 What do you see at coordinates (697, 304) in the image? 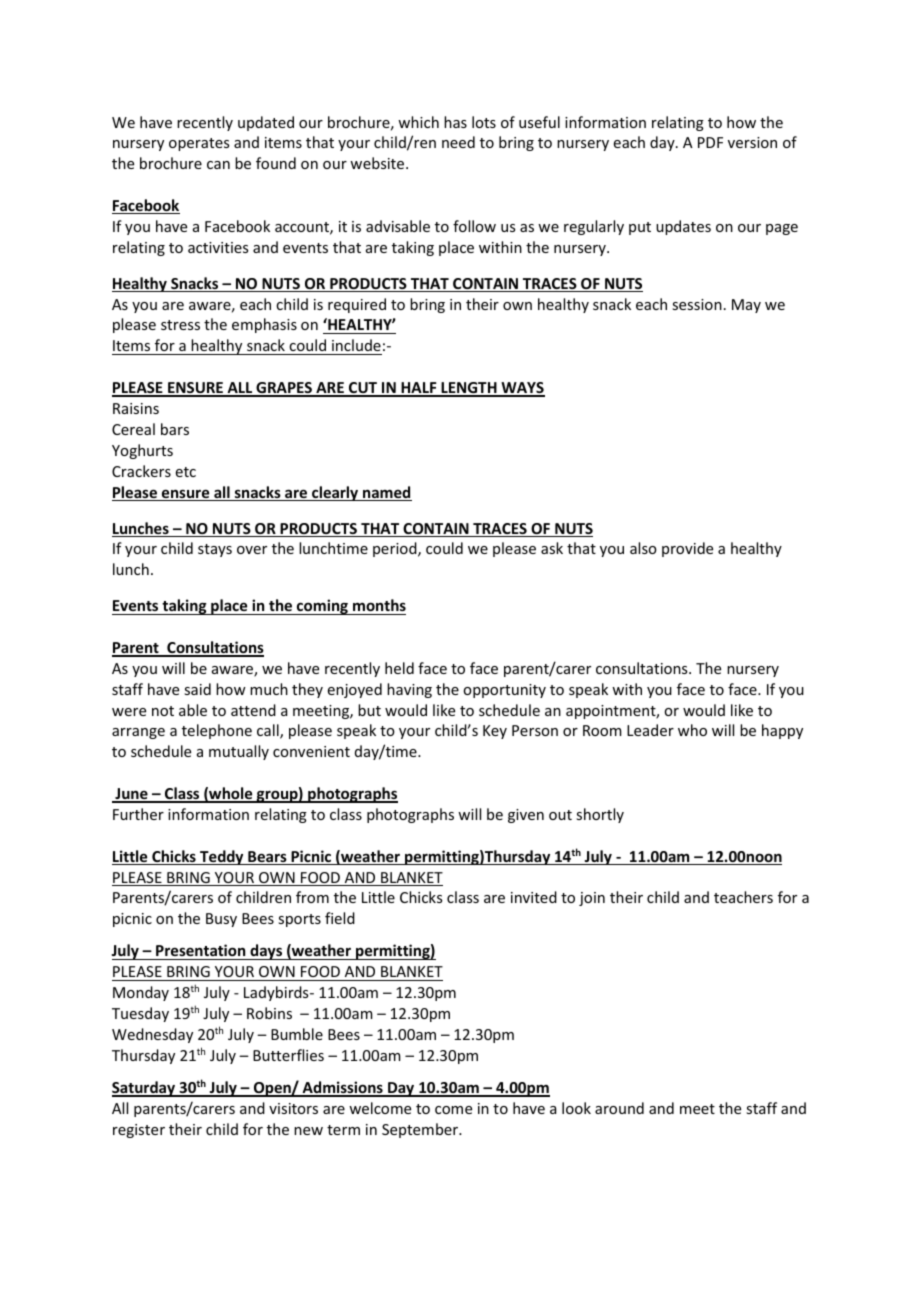
I see `session` at bounding box center [697, 304].
